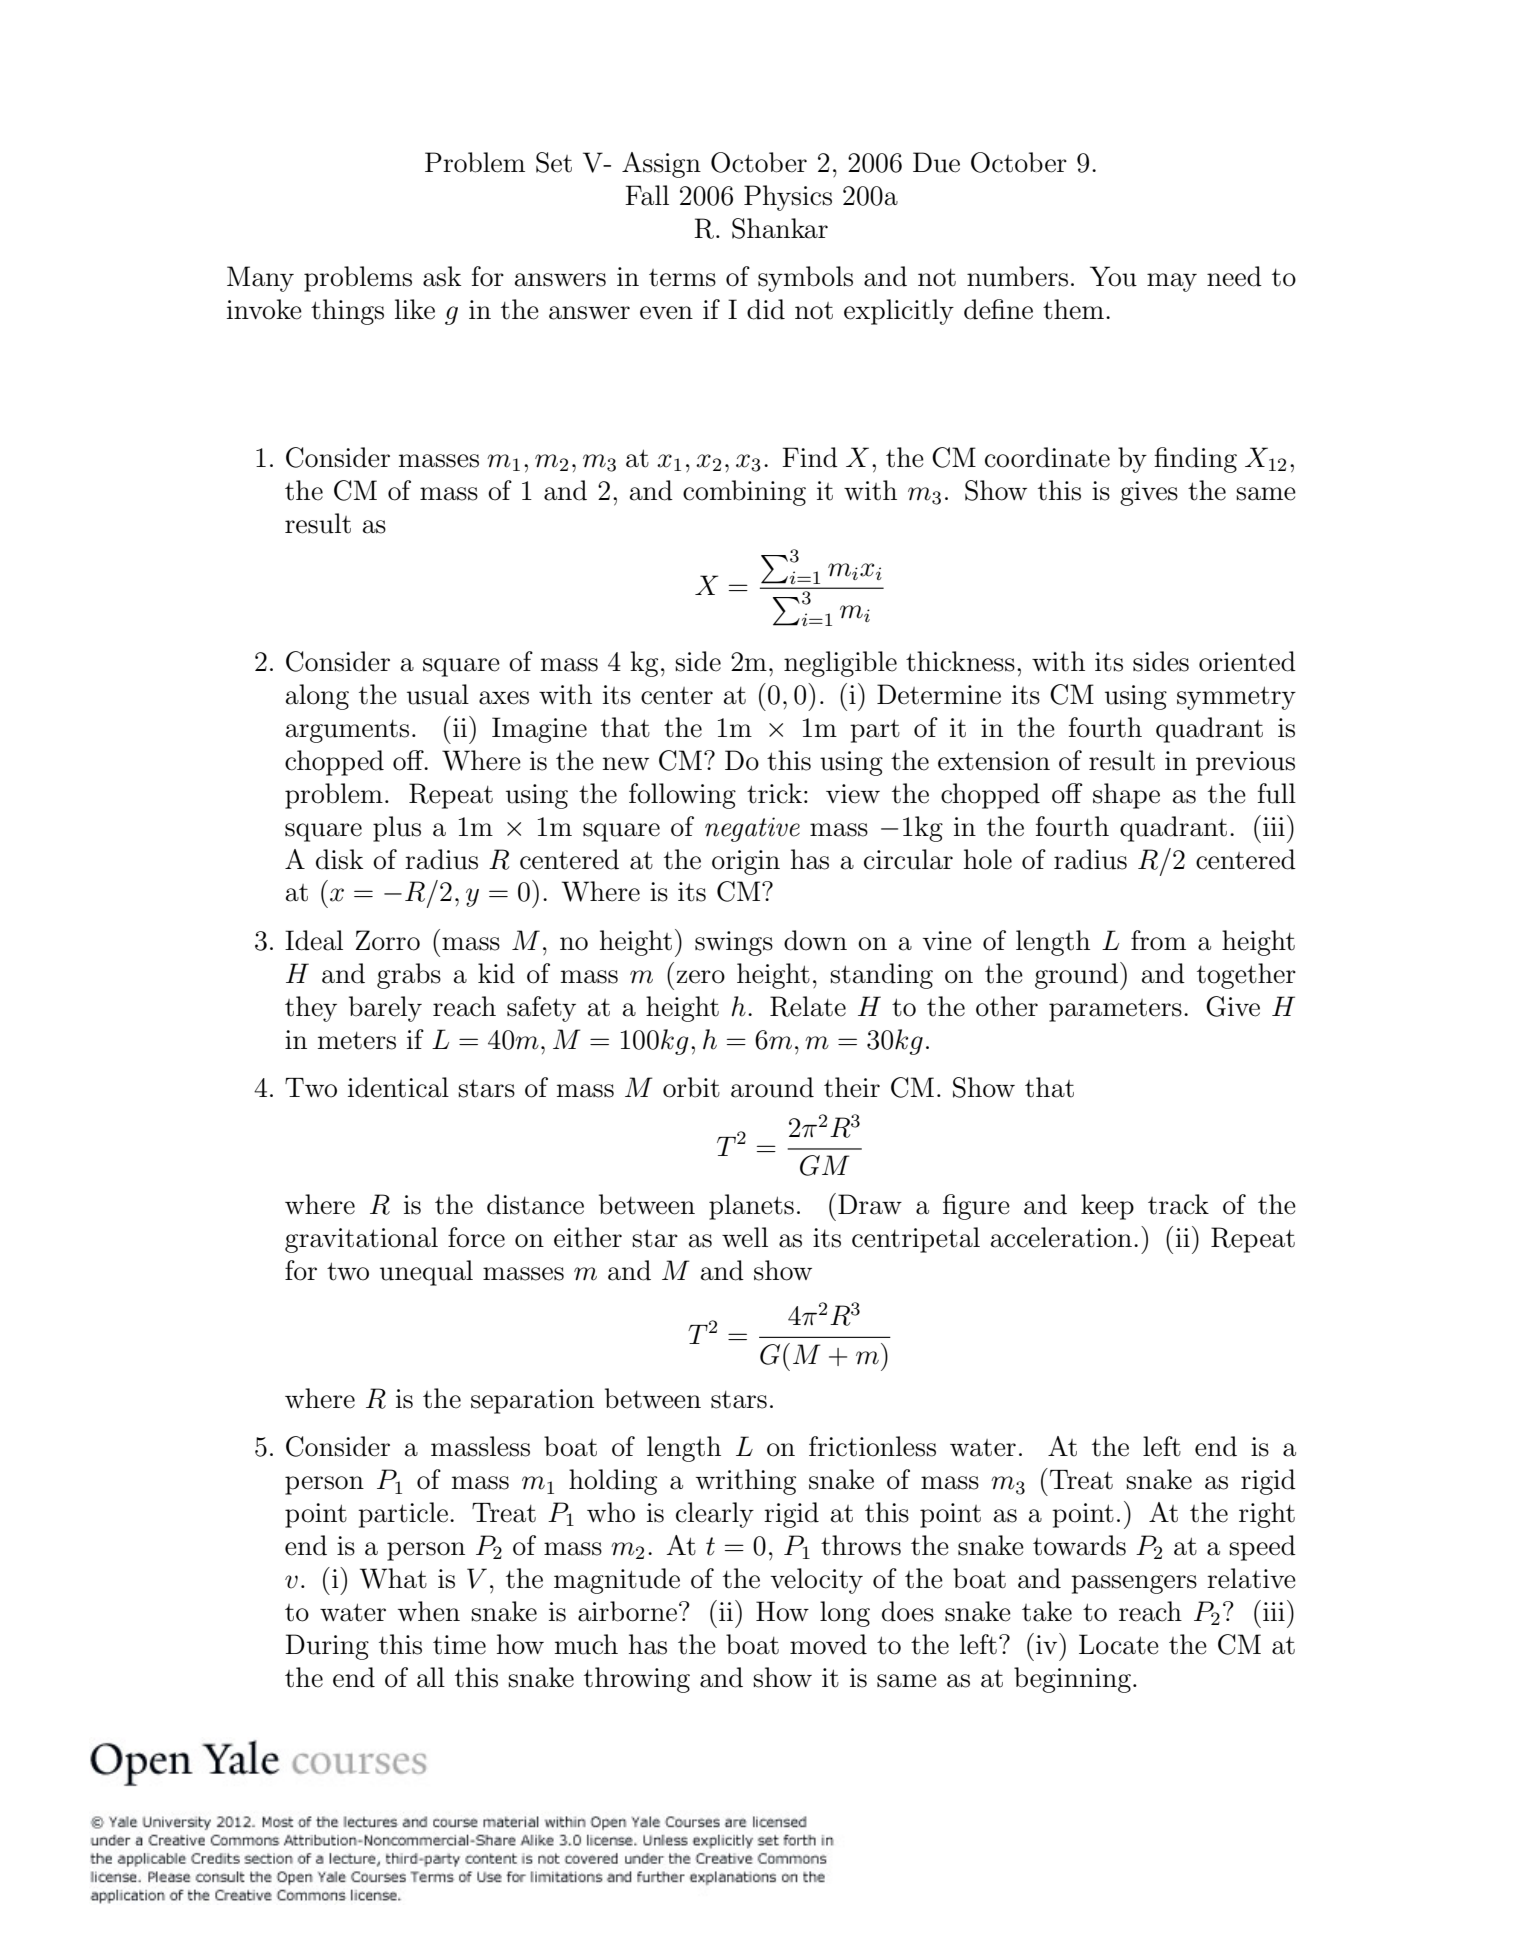  I want to click on Physics, so click(788, 198).
